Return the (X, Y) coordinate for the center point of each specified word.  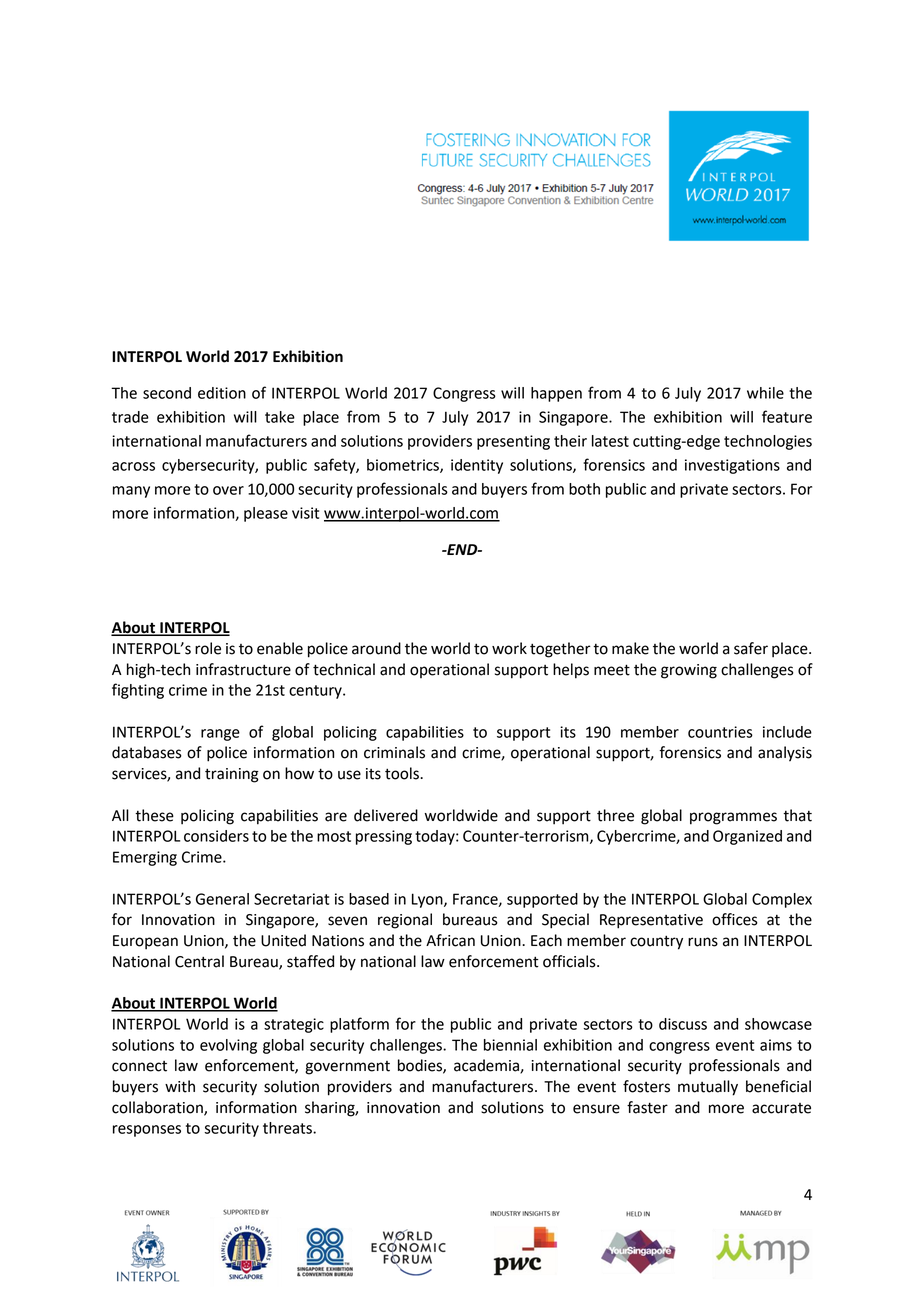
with (180, 1086)
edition (222, 393)
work (509, 648)
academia (487, 1066)
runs (703, 942)
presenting (513, 442)
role (208, 648)
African (450, 940)
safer (751, 648)
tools (403, 773)
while (765, 393)
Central (199, 961)
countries (720, 732)
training (232, 775)
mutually (708, 1088)
